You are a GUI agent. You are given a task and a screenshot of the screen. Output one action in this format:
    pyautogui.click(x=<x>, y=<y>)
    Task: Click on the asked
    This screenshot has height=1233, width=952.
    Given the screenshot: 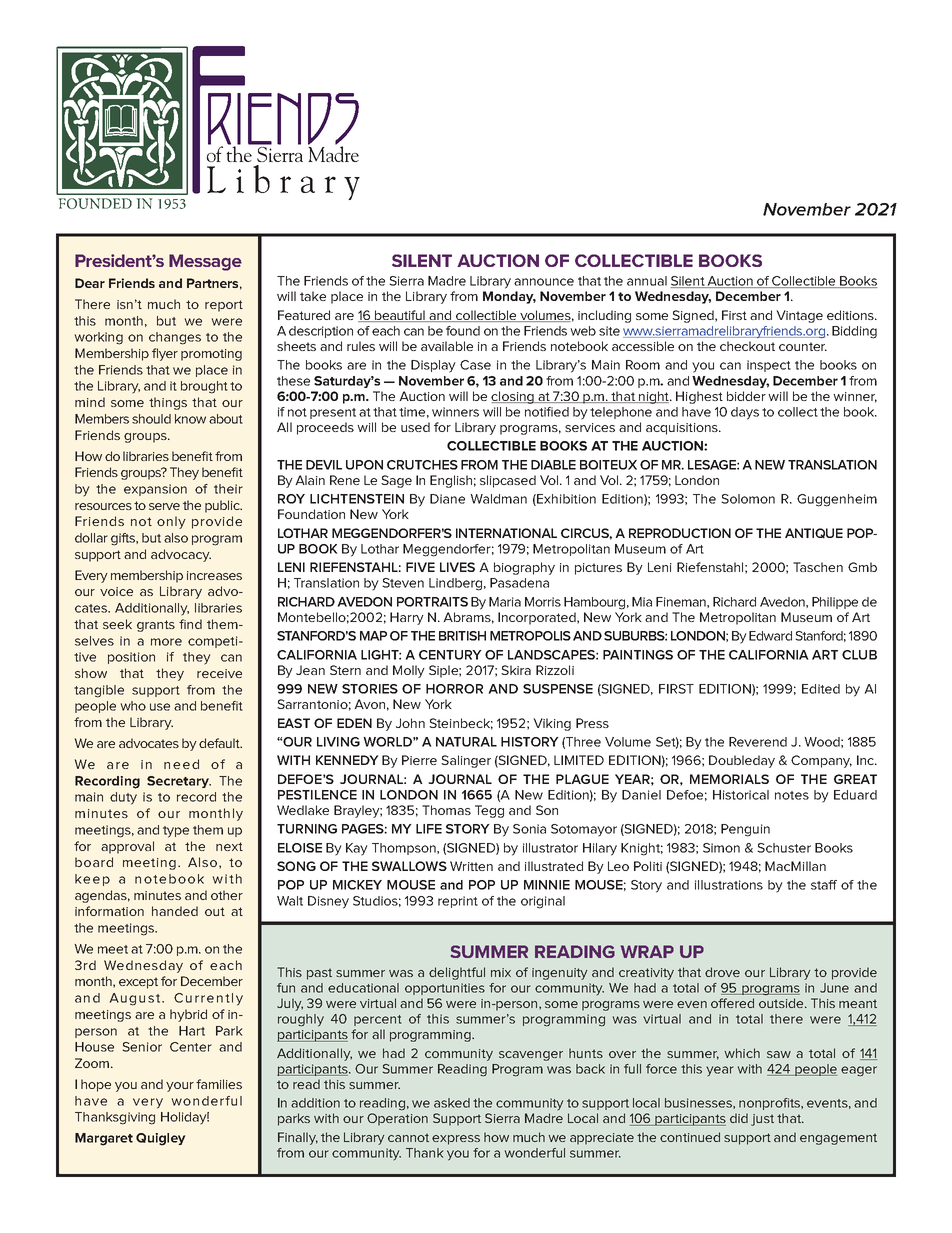 What is the action you would take?
    pyautogui.click(x=452, y=1103)
